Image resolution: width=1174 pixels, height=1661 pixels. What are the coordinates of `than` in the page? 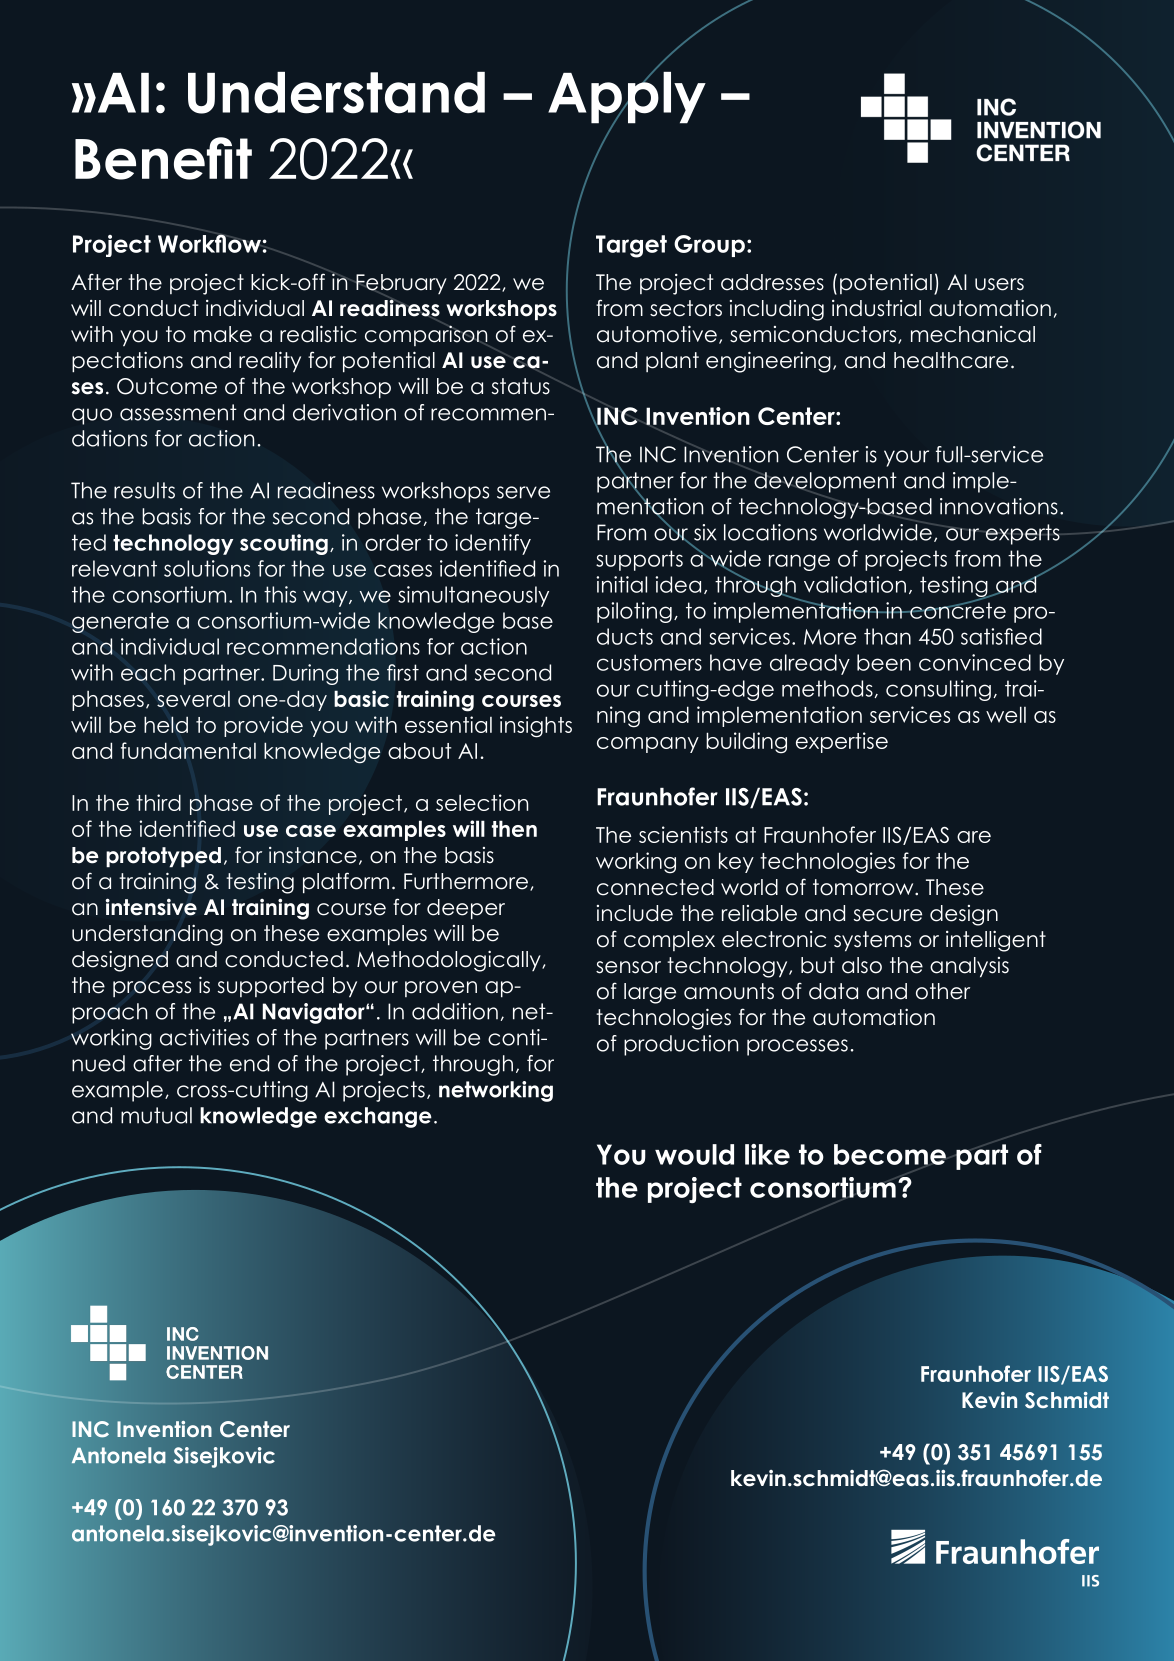 It's located at (887, 636).
